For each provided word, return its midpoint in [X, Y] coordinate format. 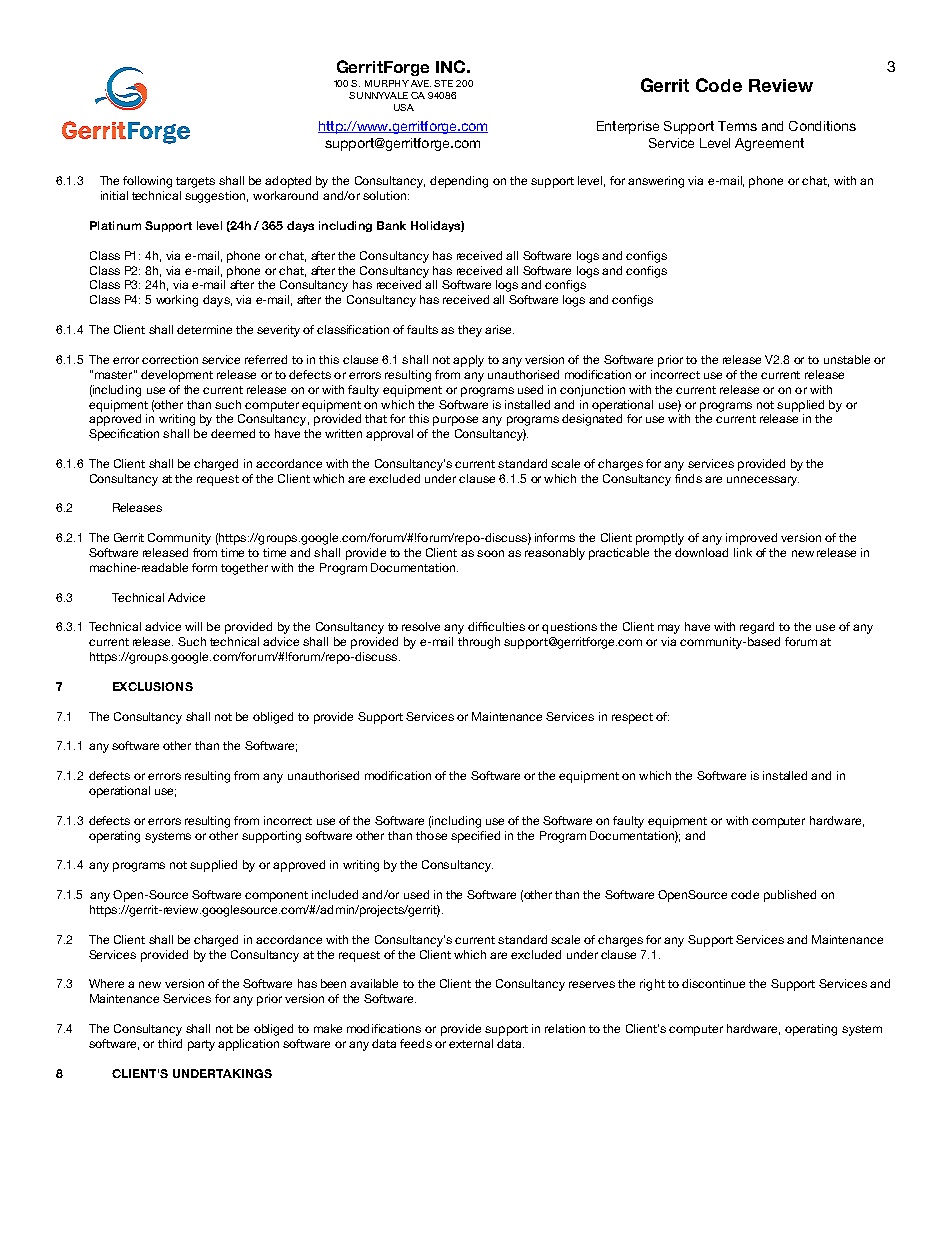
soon [490, 553]
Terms [737, 126]
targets [195, 182]
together [244, 569]
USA [404, 107]
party [201, 1045]
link [743, 552]
